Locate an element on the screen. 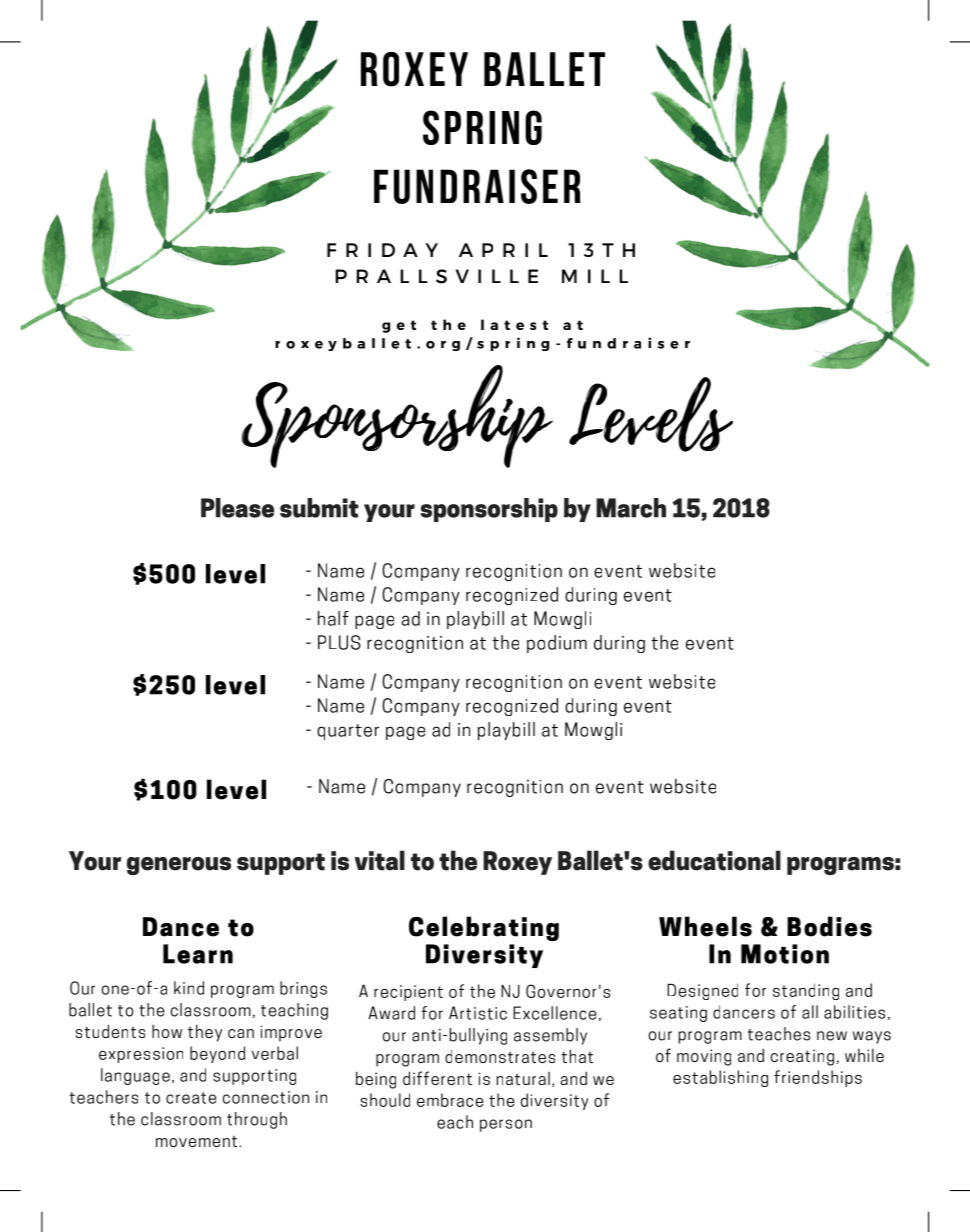 This screenshot has width=970, height=1232. friendships is located at coordinates (818, 1078).
